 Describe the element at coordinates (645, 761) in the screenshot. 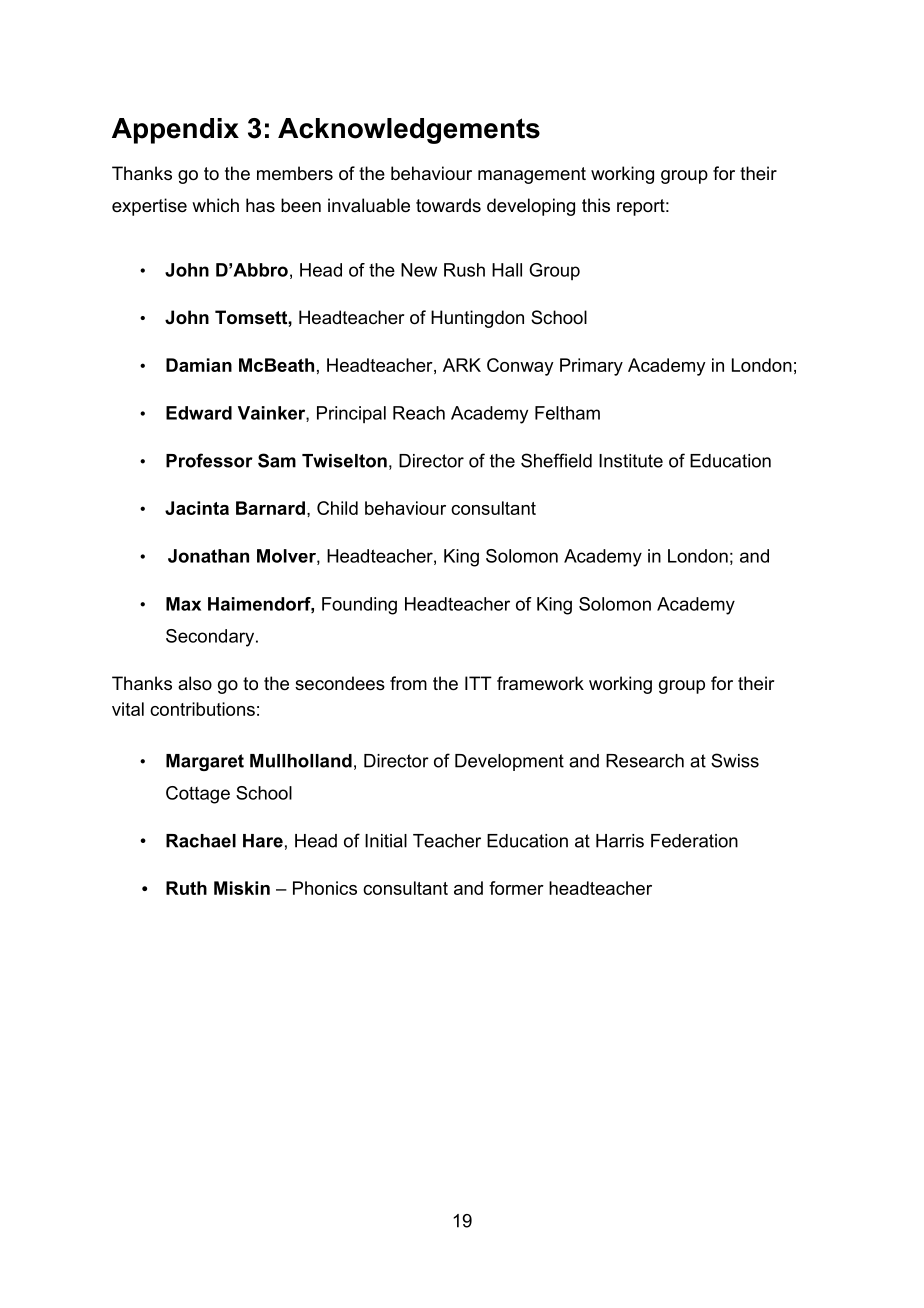

I see `Research` at that location.
